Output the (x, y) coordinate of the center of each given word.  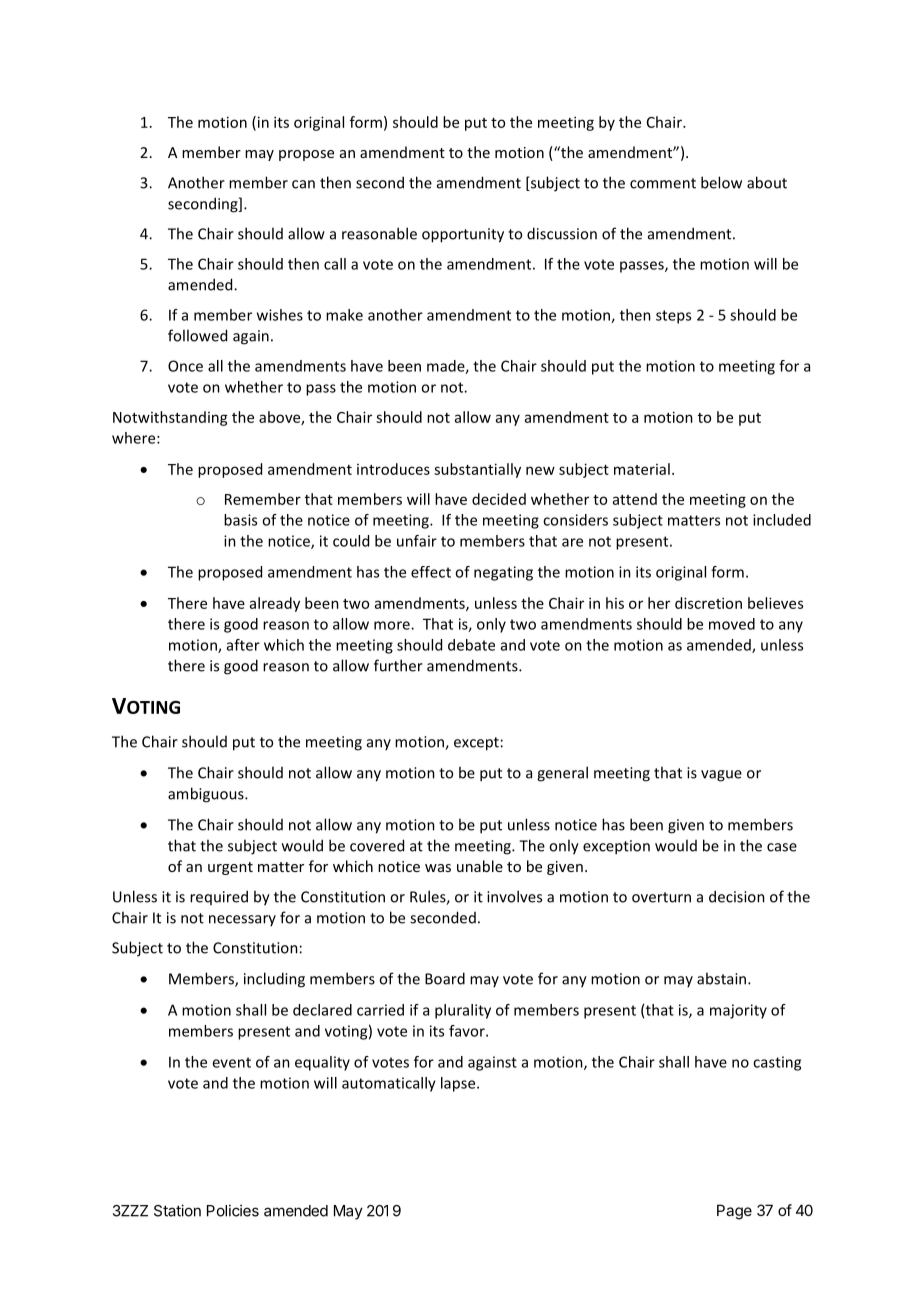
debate (471, 645)
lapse (459, 1084)
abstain (723, 978)
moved (732, 624)
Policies (233, 1210)
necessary (242, 920)
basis (240, 520)
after (243, 645)
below (721, 182)
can (303, 184)
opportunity (463, 235)
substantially (477, 470)
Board (445, 978)
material (642, 469)
